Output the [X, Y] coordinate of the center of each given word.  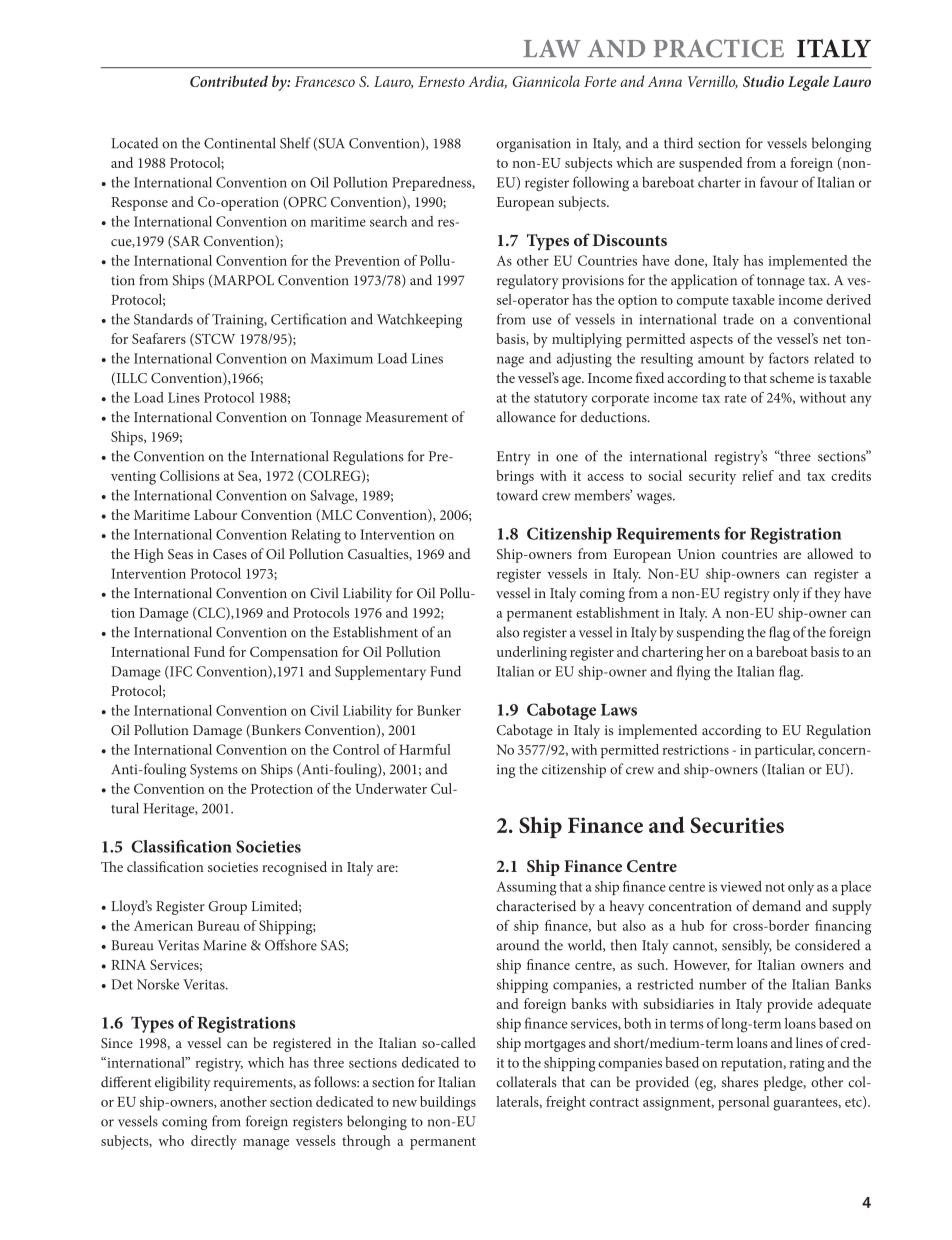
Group [227, 908]
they [828, 594]
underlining [532, 653]
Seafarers [159, 338]
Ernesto [441, 81]
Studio [763, 81]
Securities [737, 825]
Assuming [526, 888]
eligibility [183, 1083]
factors [789, 358]
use [542, 321]
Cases [230, 554]
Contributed [229, 81]
